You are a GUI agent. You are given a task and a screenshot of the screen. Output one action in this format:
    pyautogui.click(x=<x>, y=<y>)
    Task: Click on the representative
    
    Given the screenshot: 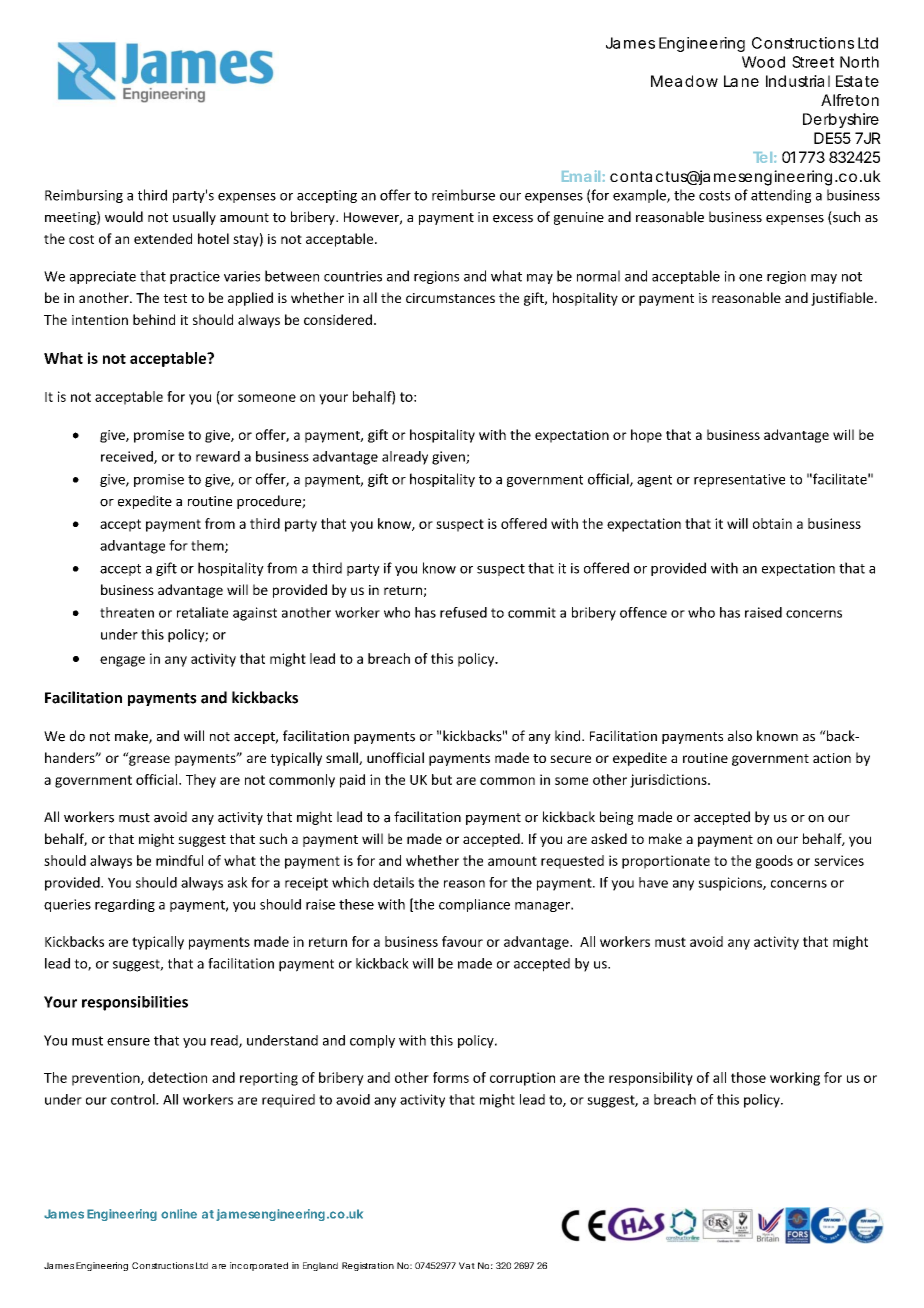 What is the action you would take?
    pyautogui.click(x=739, y=480)
